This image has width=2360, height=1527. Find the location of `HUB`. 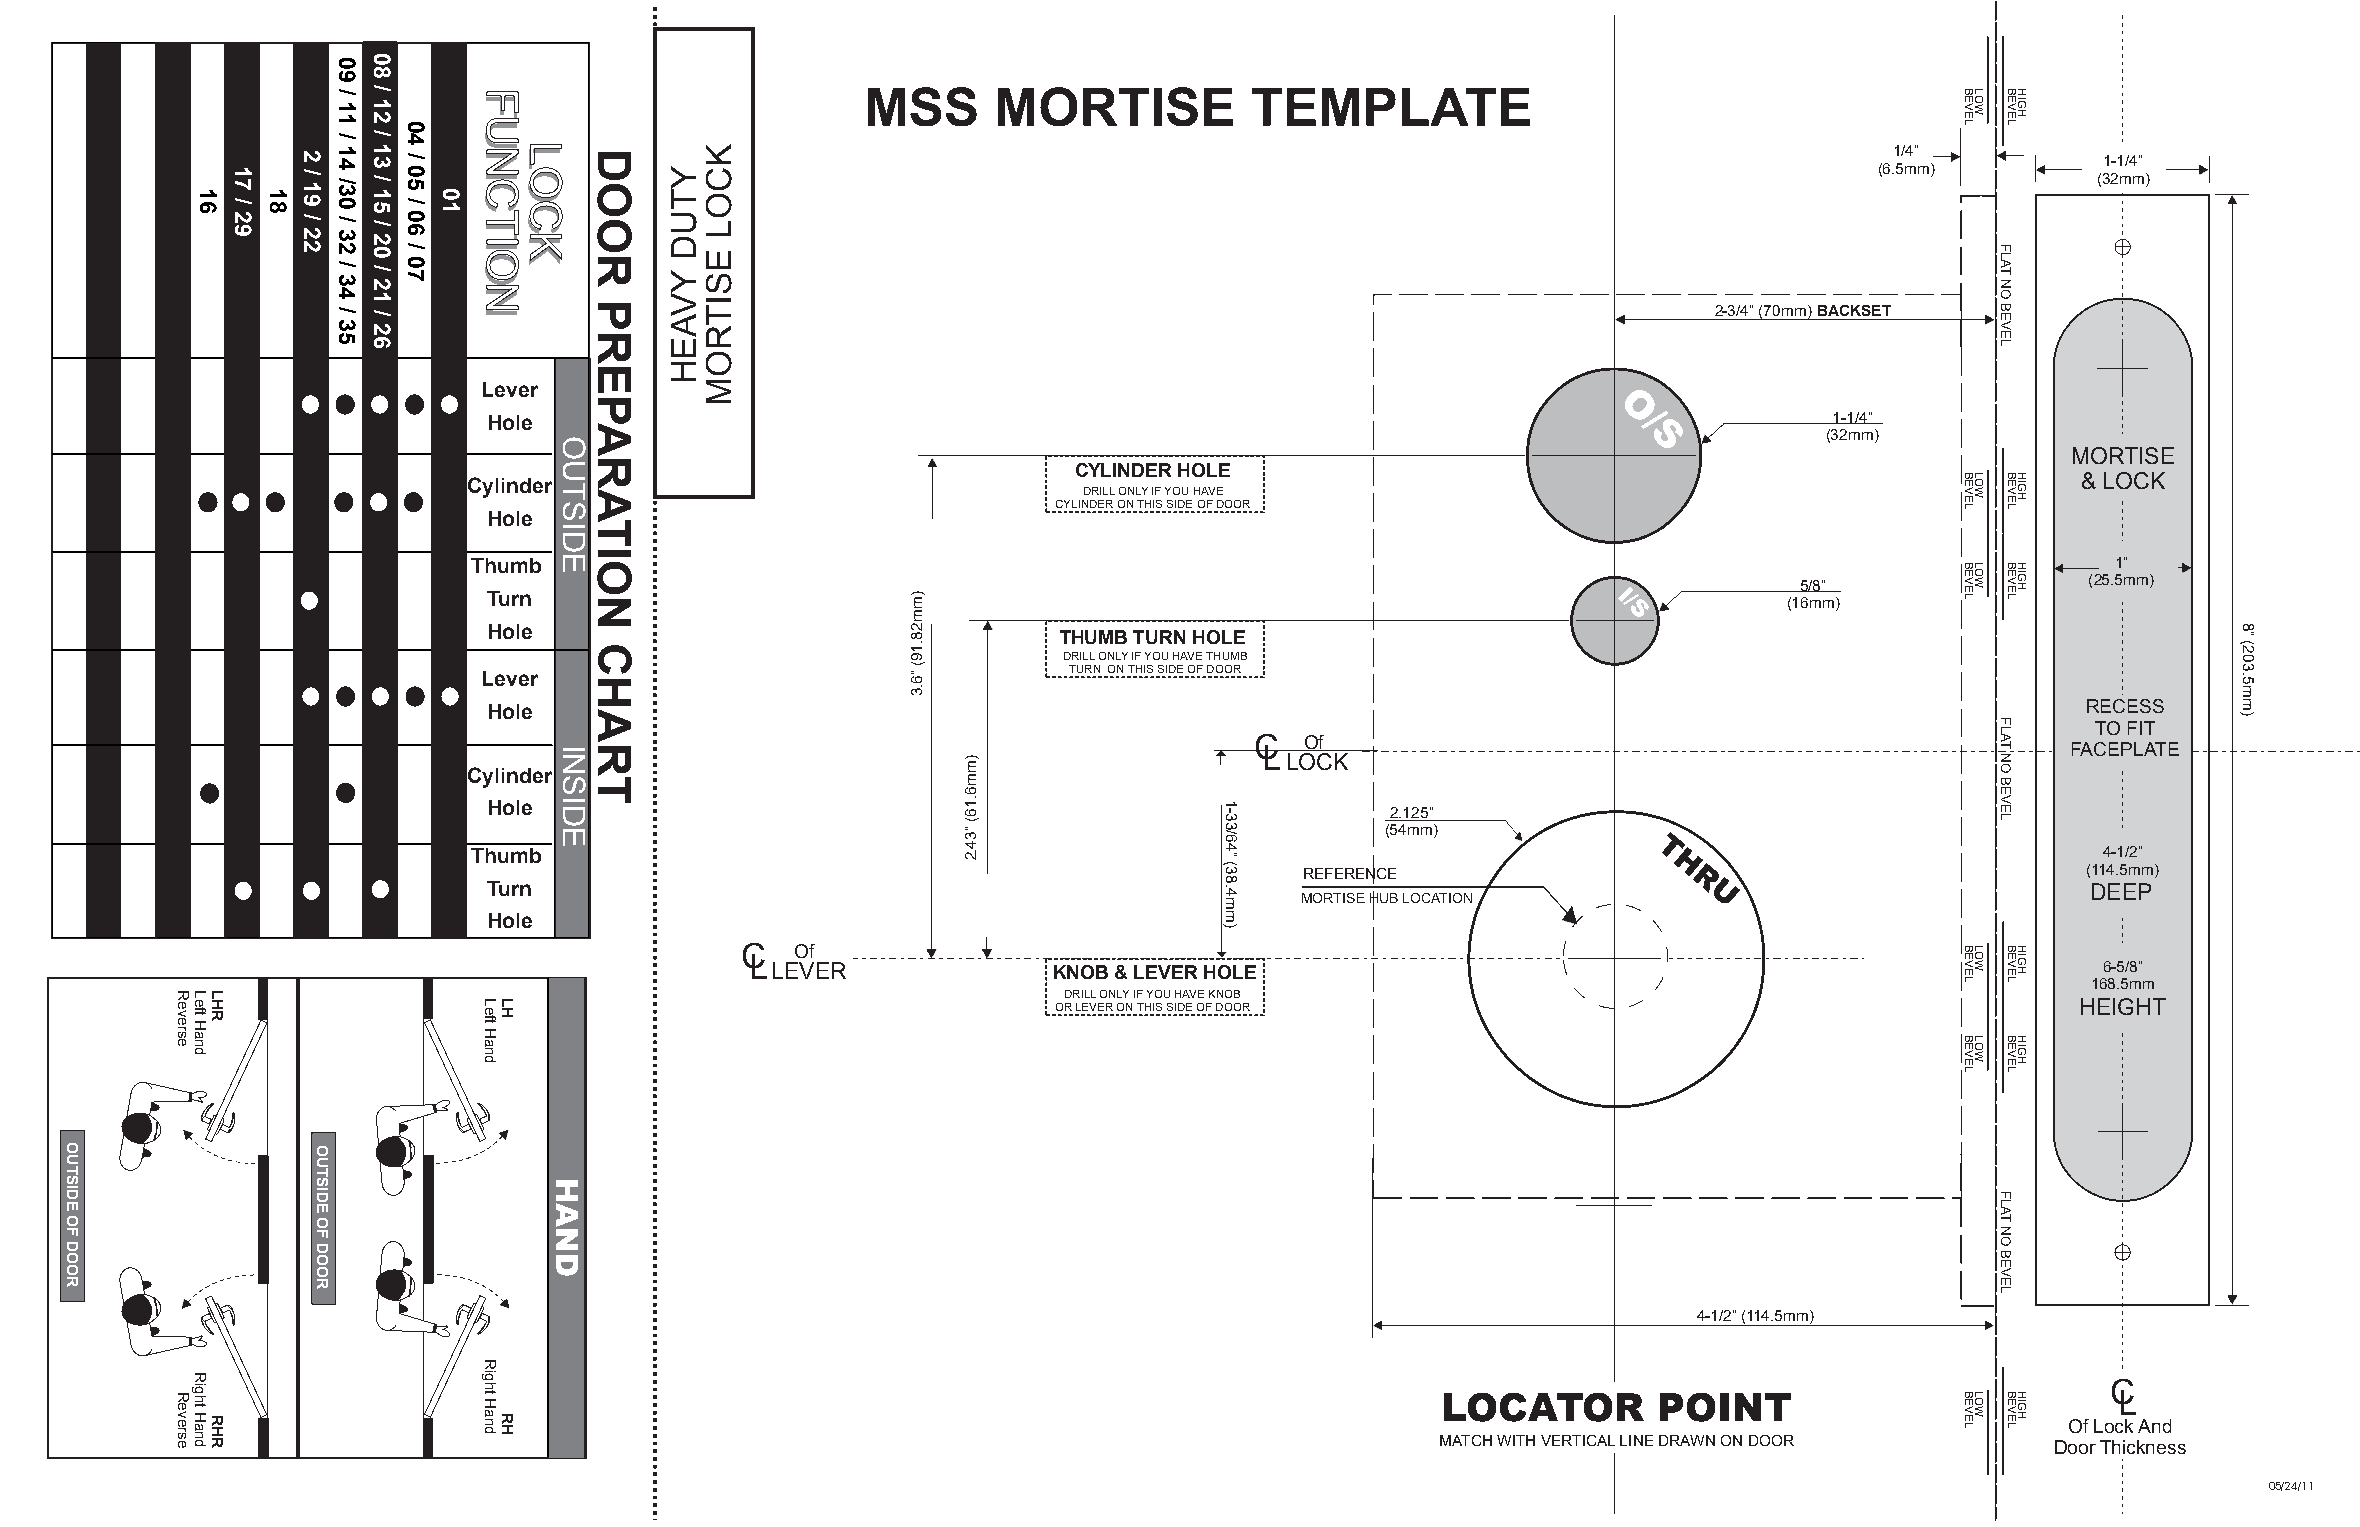

HUB is located at coordinates (1384, 898).
